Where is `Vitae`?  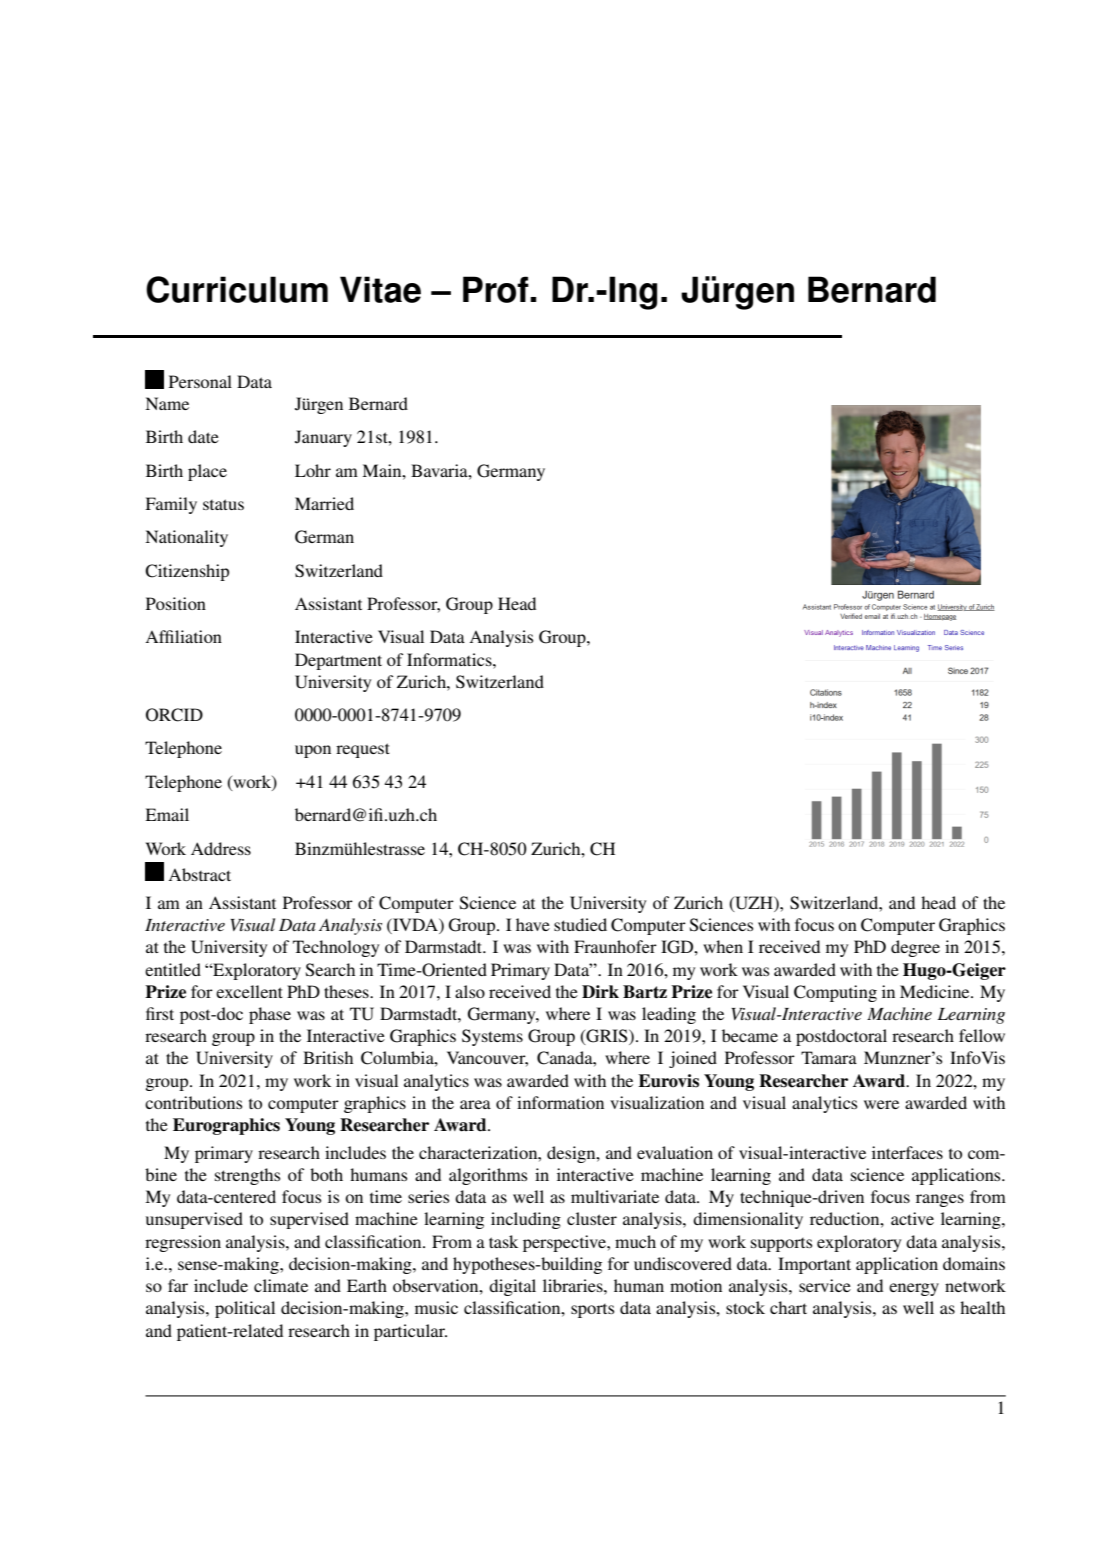
Vitae is located at coordinates (380, 289).
